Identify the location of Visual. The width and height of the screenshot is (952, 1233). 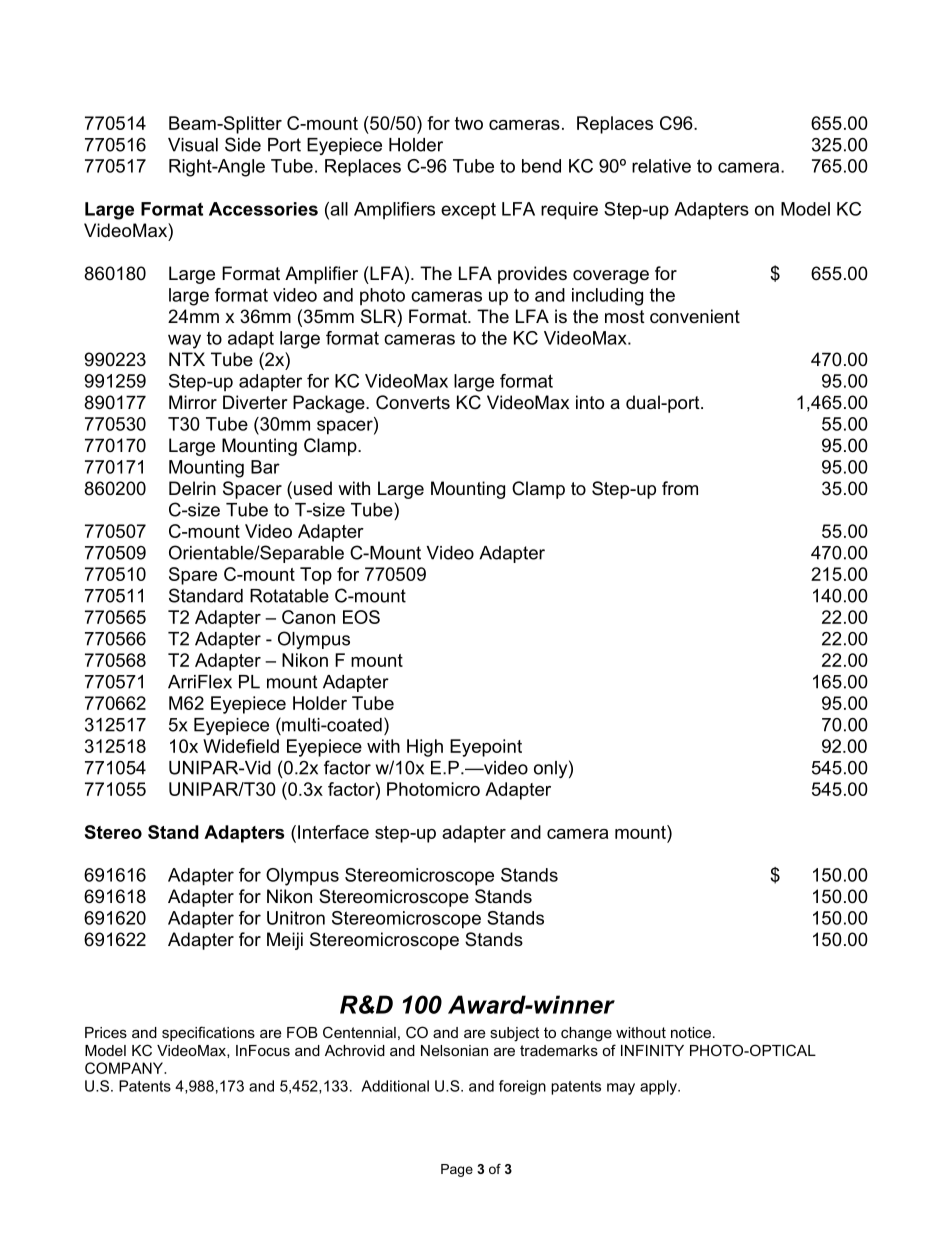
(193, 145).
